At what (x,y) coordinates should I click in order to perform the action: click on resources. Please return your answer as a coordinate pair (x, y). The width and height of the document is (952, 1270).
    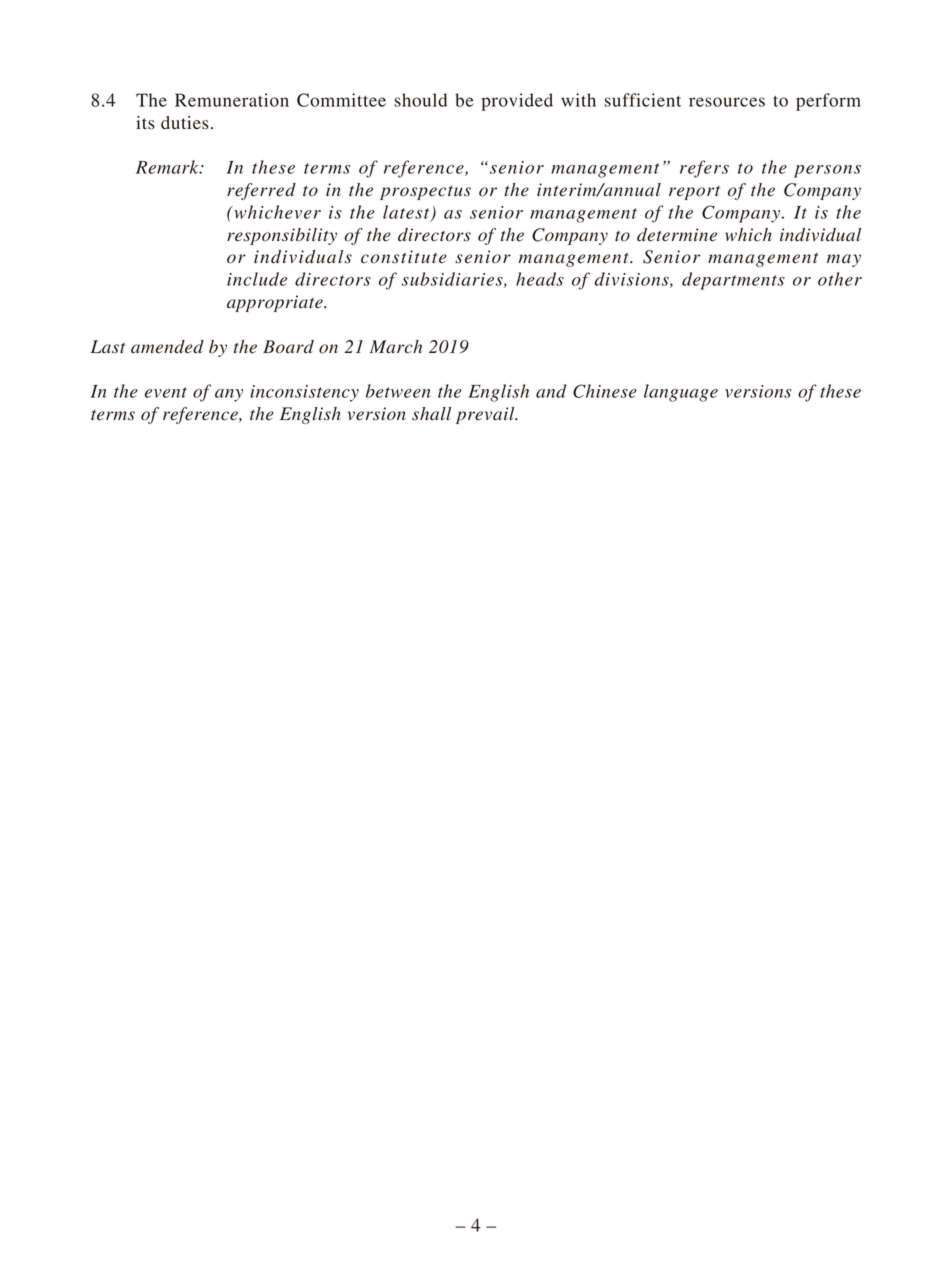
    Looking at the image, I should click on (727, 102).
